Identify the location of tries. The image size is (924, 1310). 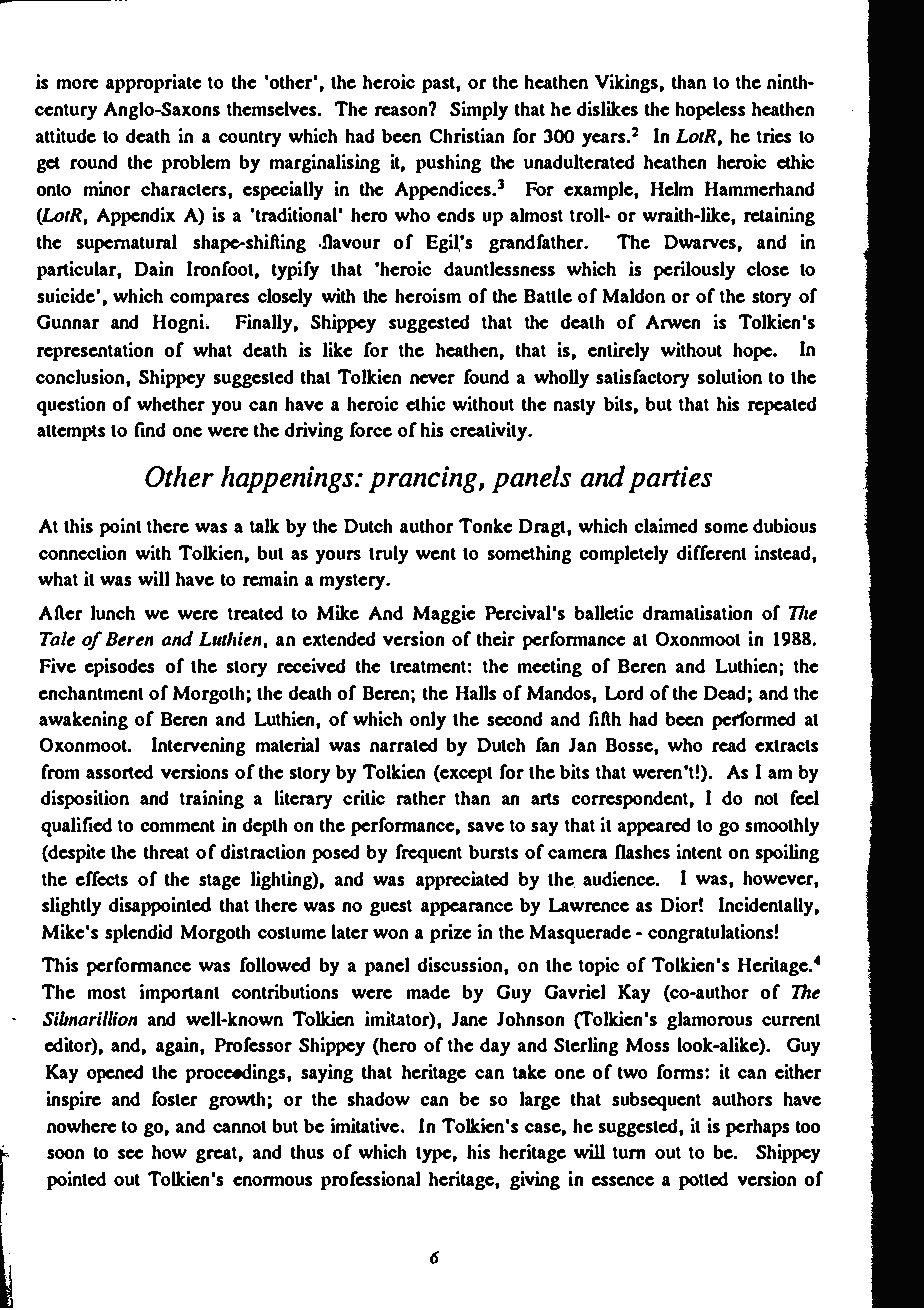
(774, 135).
